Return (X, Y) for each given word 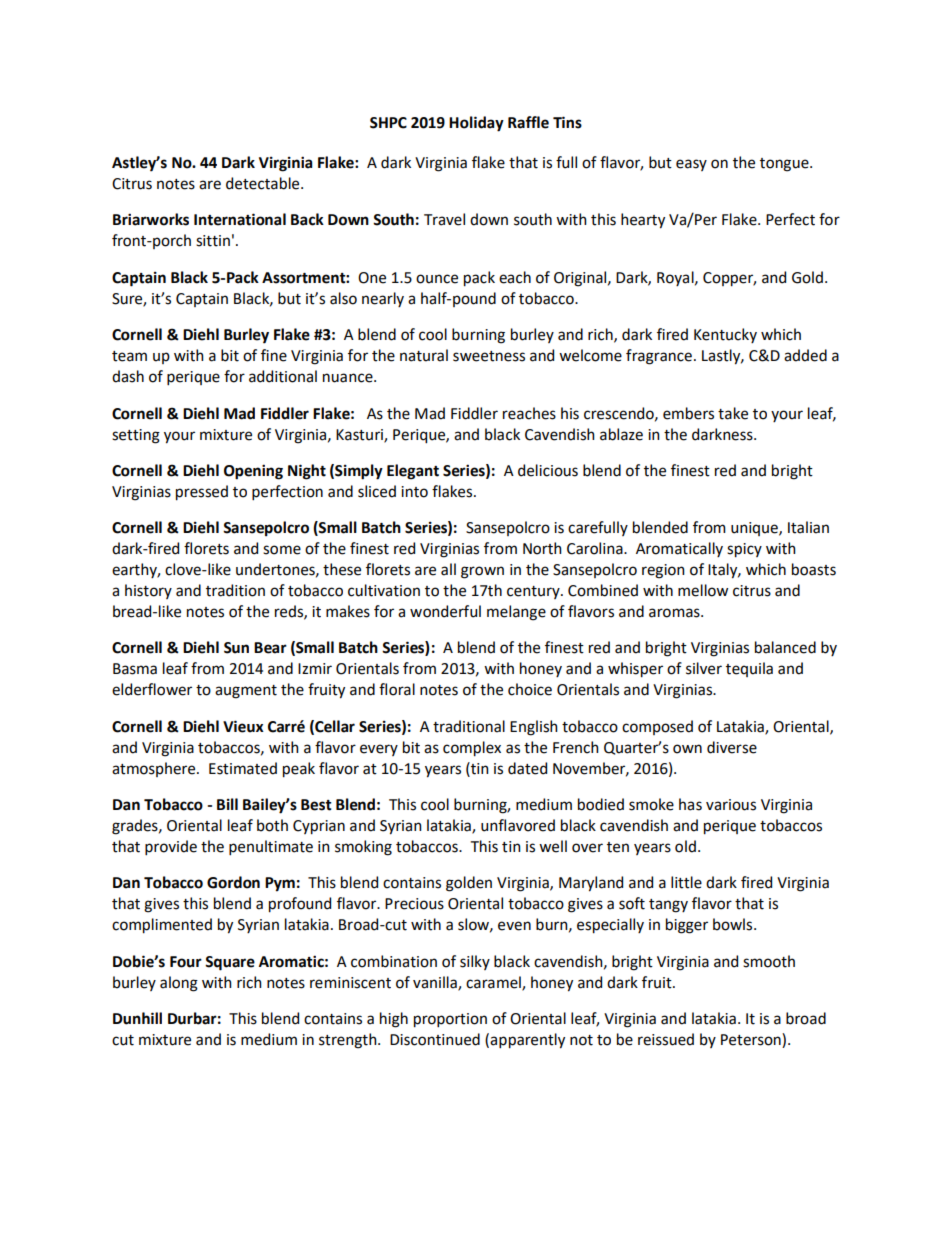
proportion (450, 1020)
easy (691, 165)
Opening (253, 472)
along (179, 984)
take (733, 413)
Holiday (476, 124)
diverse (732, 747)
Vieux (243, 726)
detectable (264, 183)
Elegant (413, 472)
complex (472, 749)
